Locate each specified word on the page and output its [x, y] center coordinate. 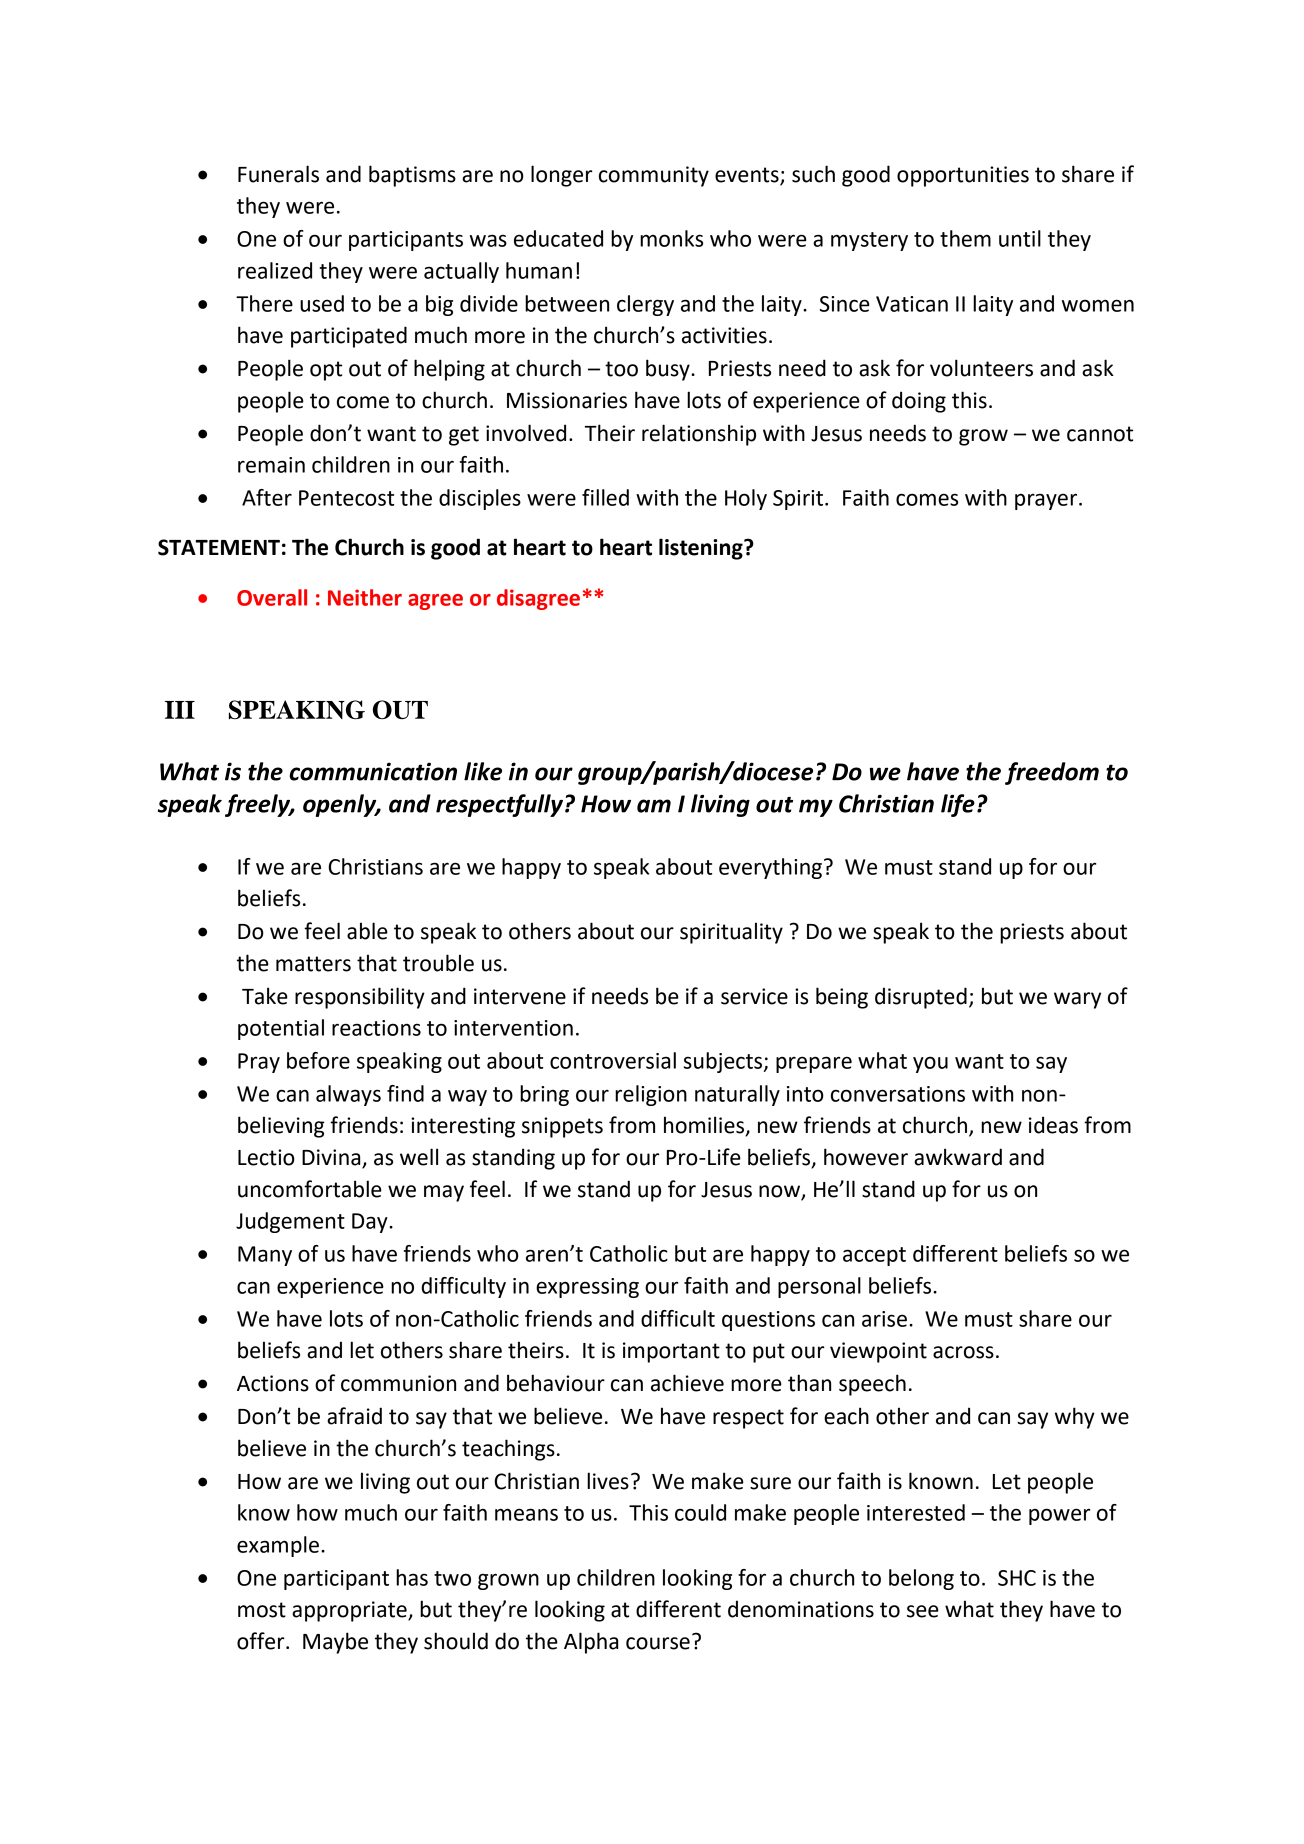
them [965, 238]
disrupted [921, 998]
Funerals [278, 174]
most [262, 1610]
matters [313, 964]
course [658, 1643]
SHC [1017, 1578]
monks [671, 238]
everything [770, 868]
